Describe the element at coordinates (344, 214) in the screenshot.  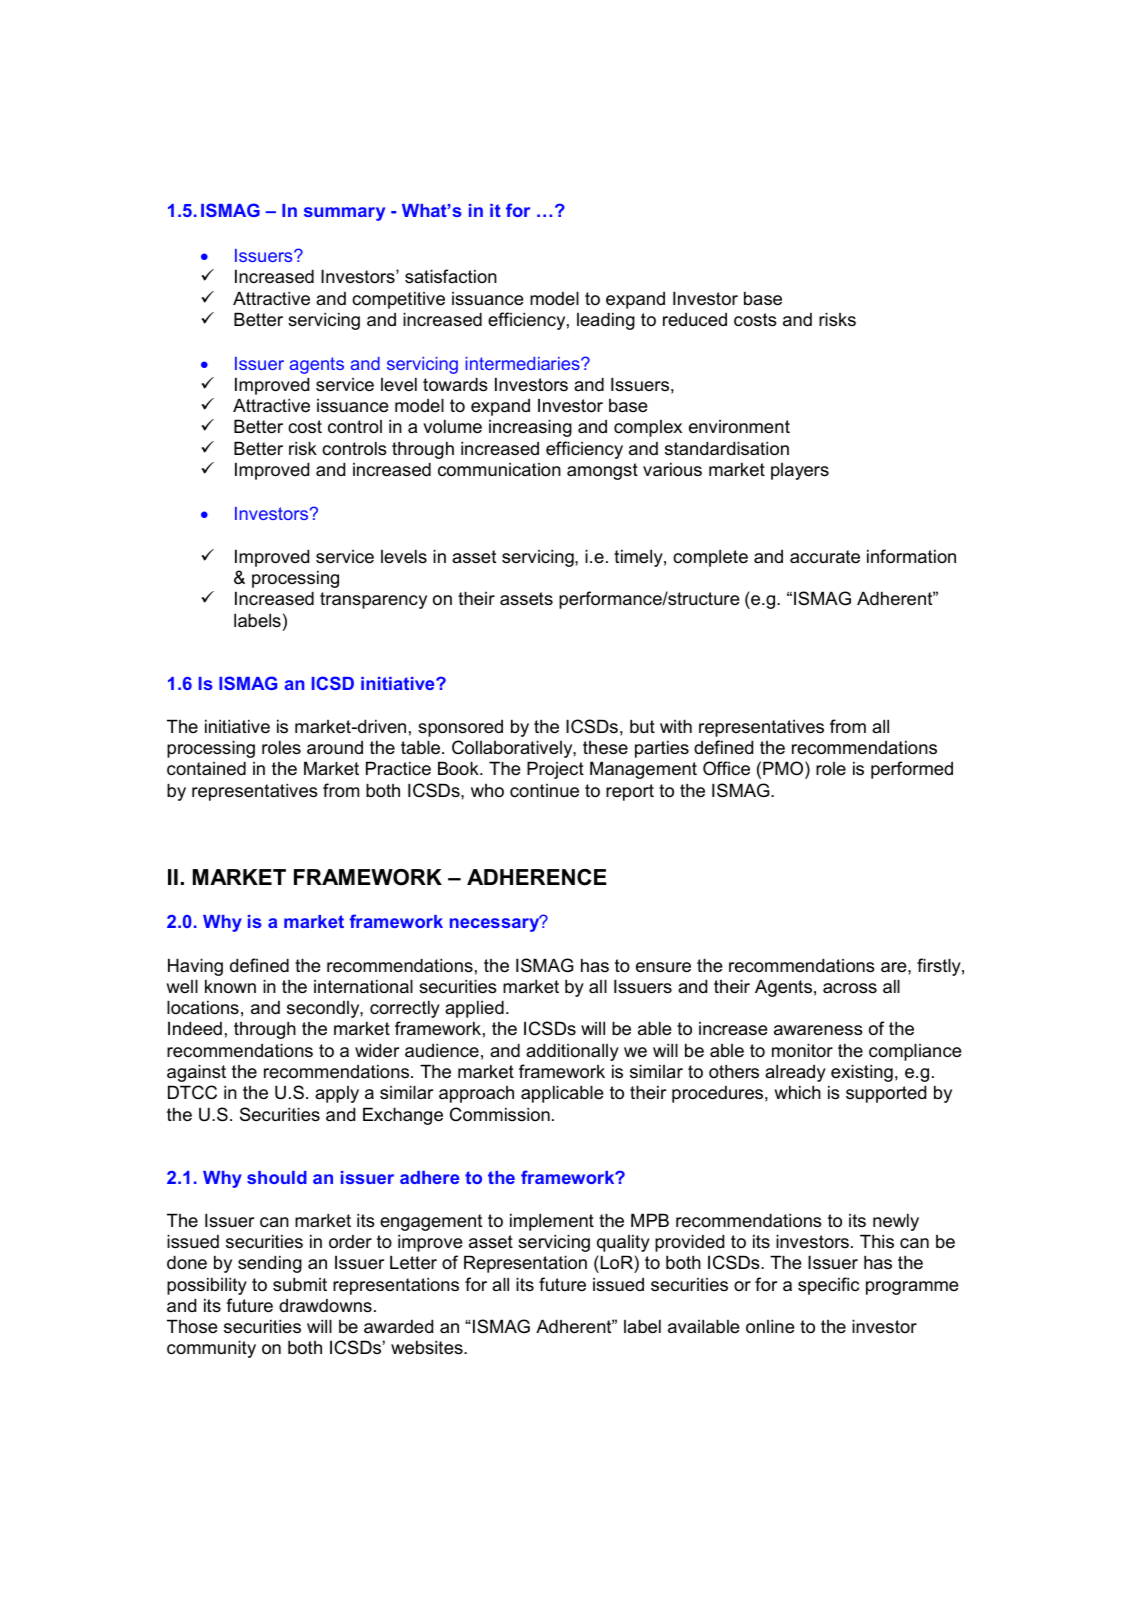
I see `summary` at that location.
